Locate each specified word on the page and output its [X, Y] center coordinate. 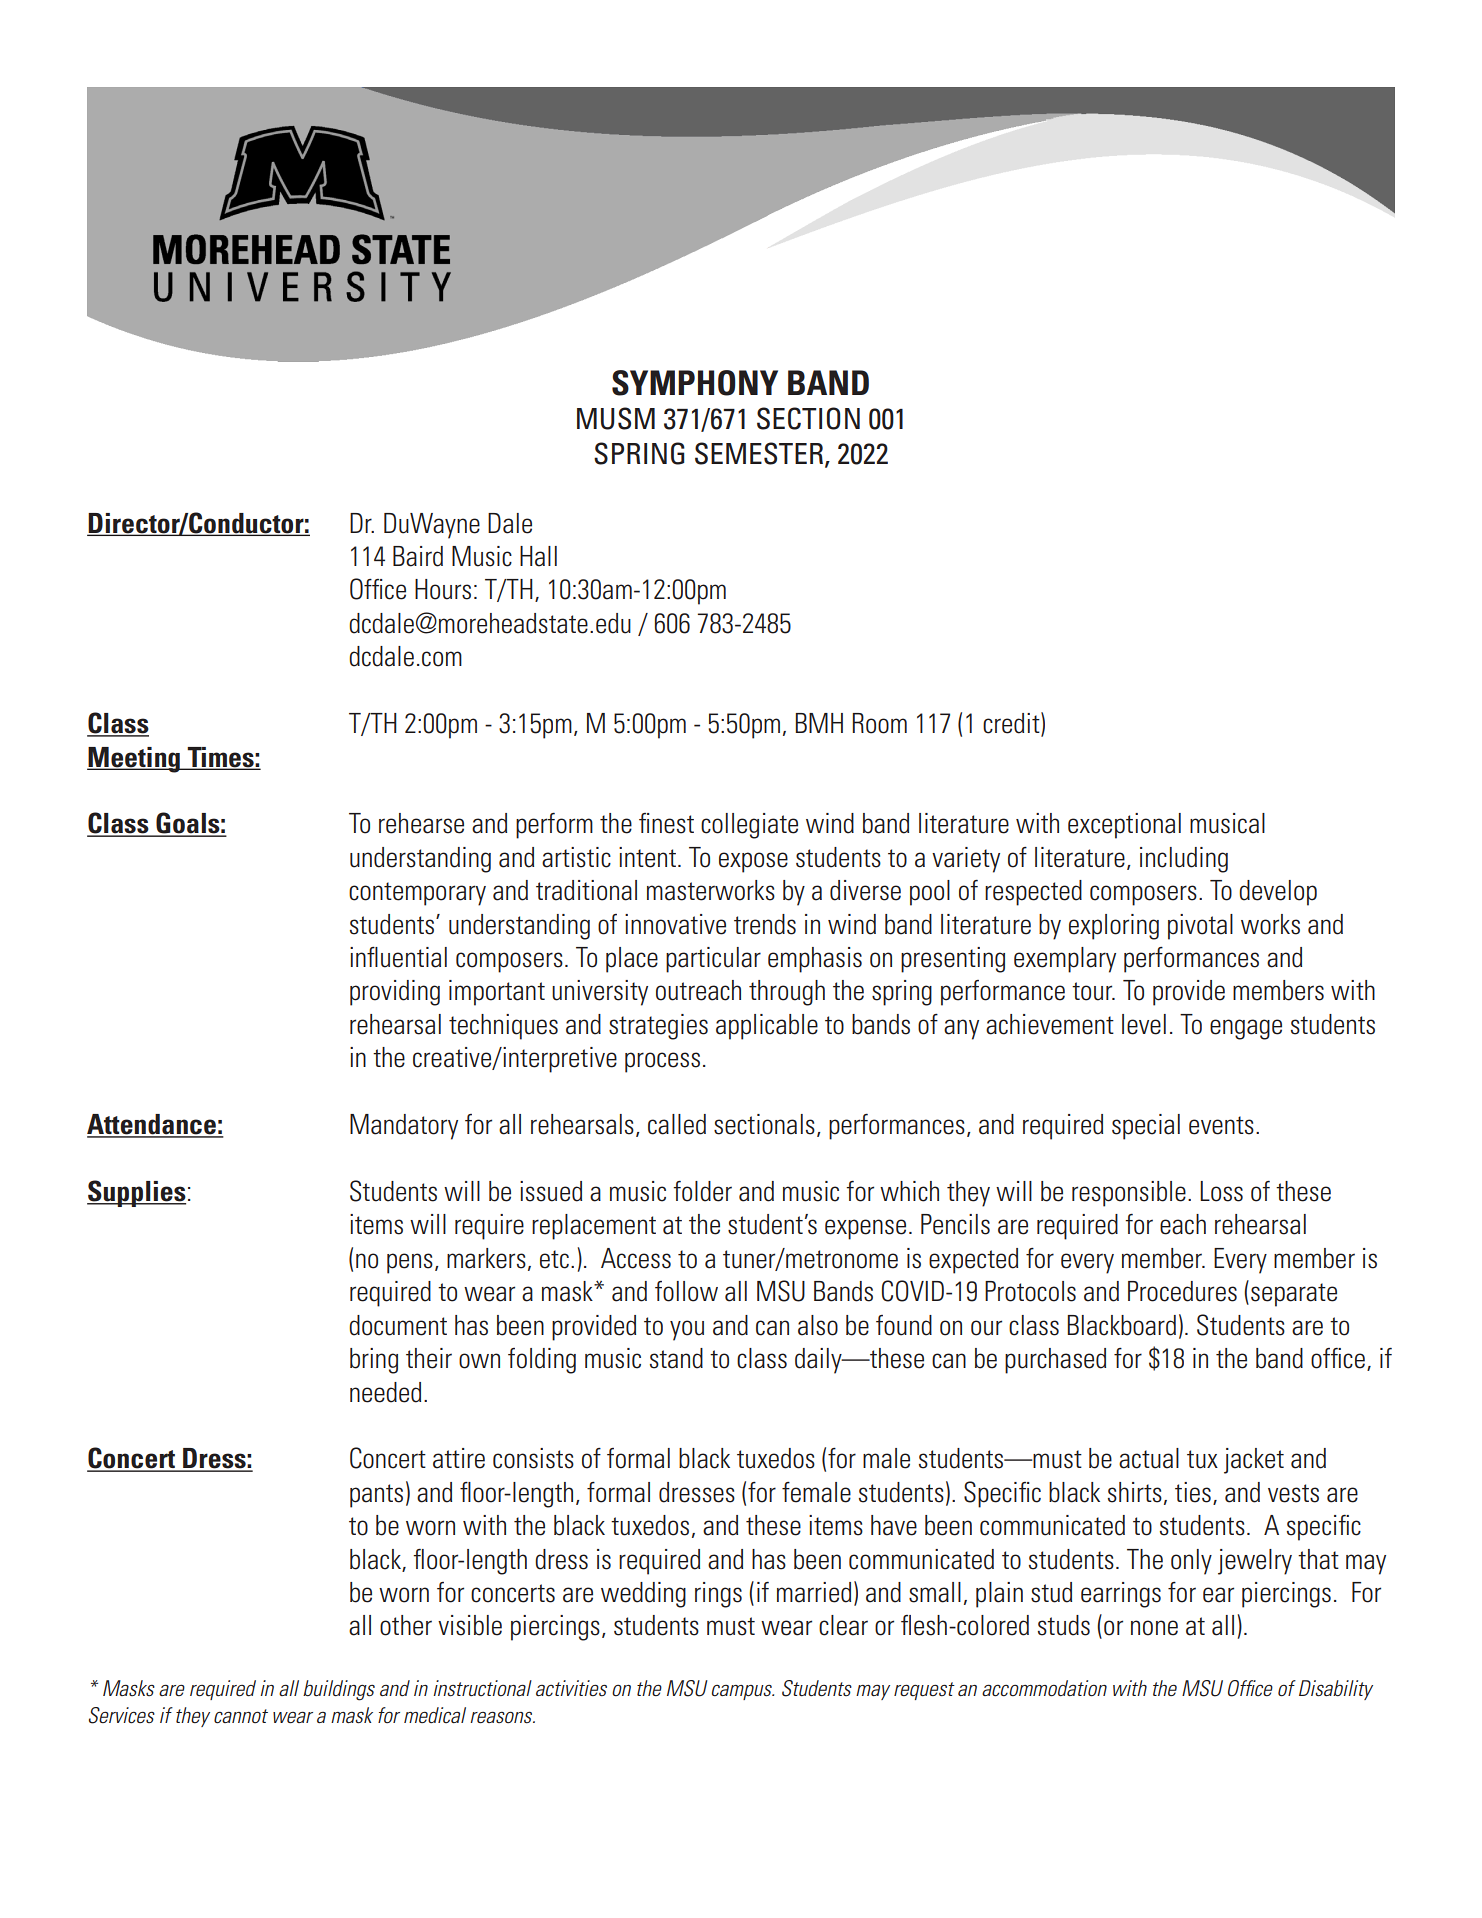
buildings [339, 1690]
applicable [767, 1027]
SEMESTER [759, 453]
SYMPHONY [695, 383]
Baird [418, 556]
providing [395, 993]
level [1144, 1024]
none [1154, 1628]
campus [743, 1692]
